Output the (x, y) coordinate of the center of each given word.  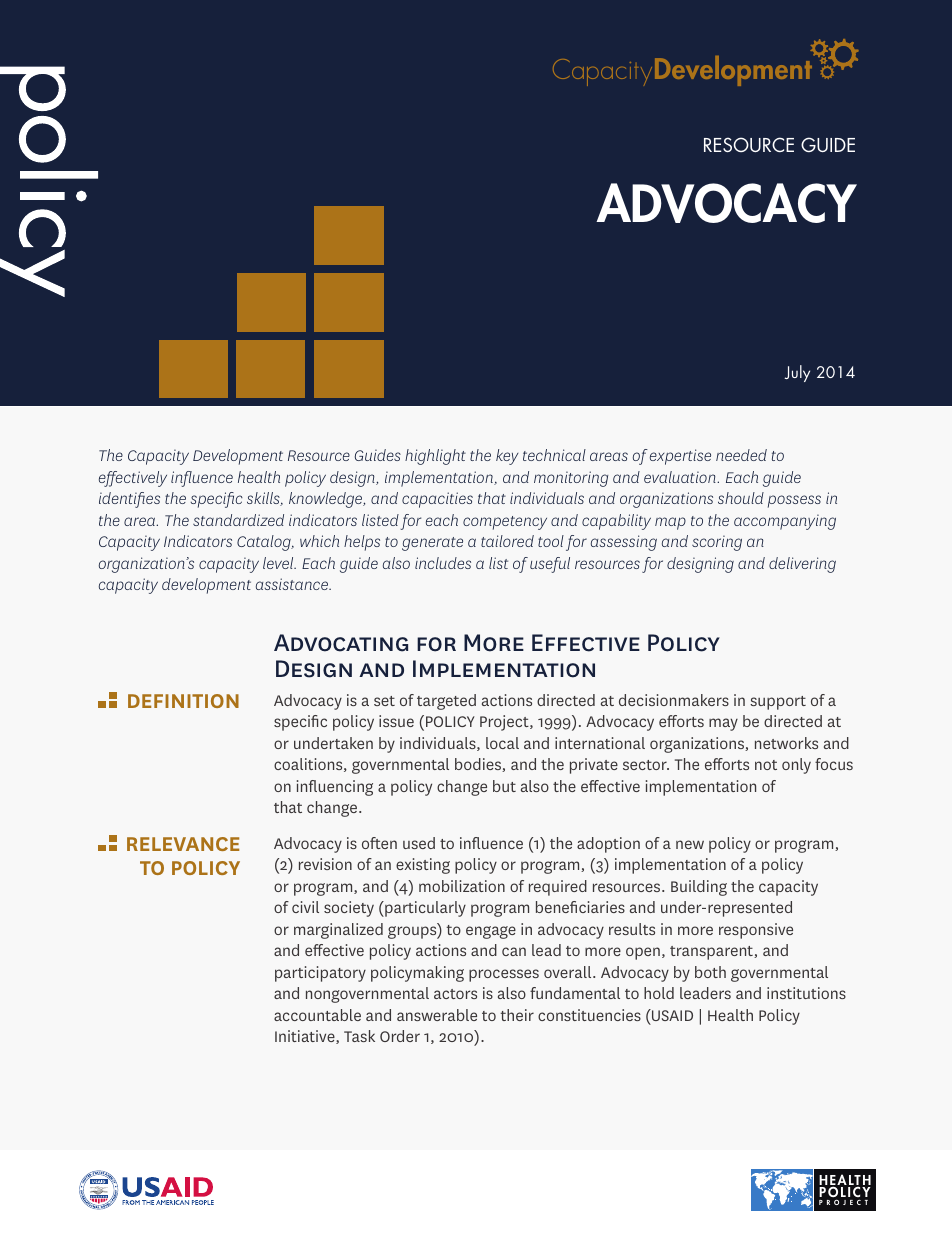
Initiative (306, 1037)
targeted (446, 702)
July (797, 373)
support (778, 703)
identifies (129, 500)
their (517, 1015)
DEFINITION (183, 701)
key (507, 457)
